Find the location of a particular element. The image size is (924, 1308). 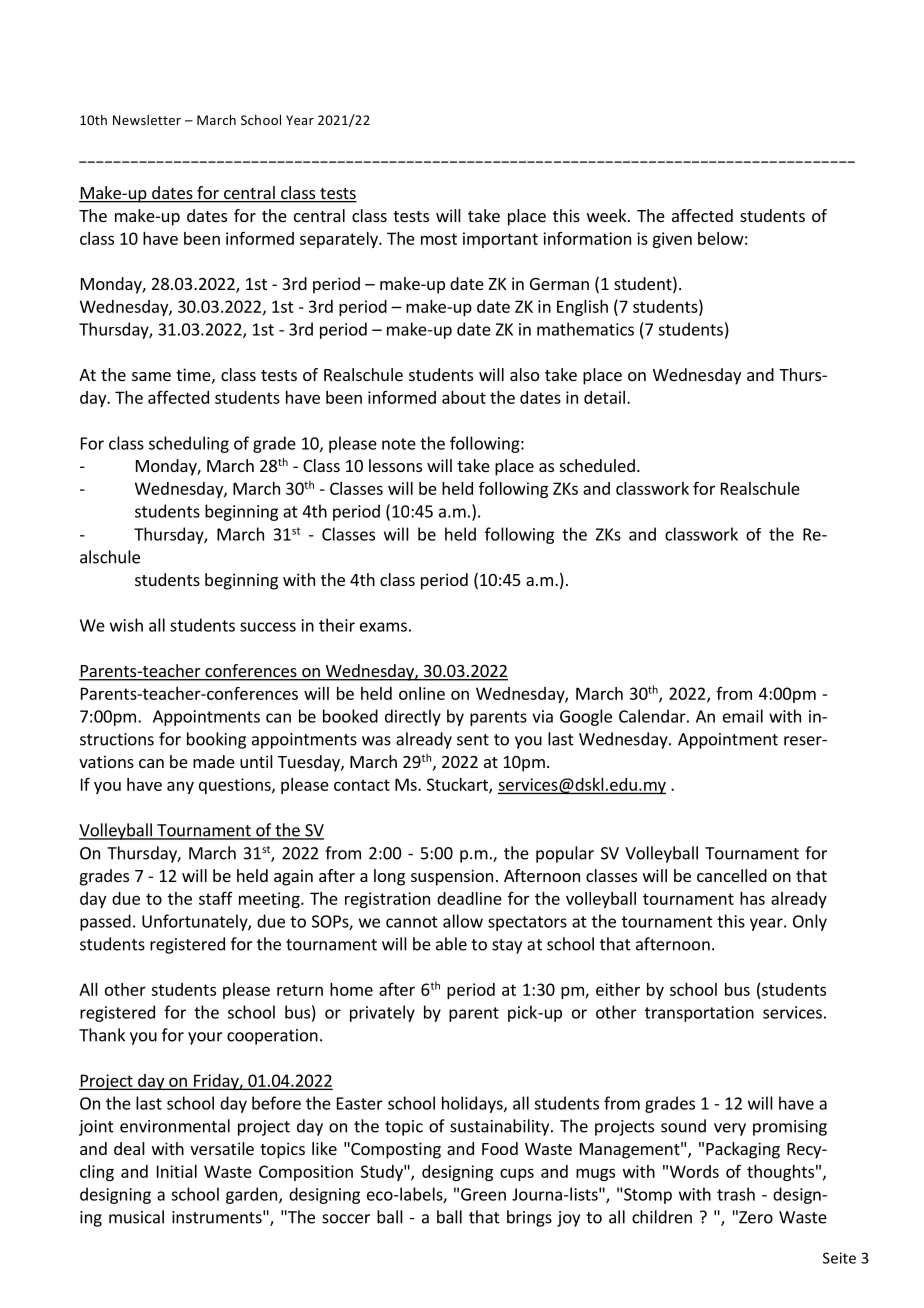

most is located at coordinates (439, 239).
